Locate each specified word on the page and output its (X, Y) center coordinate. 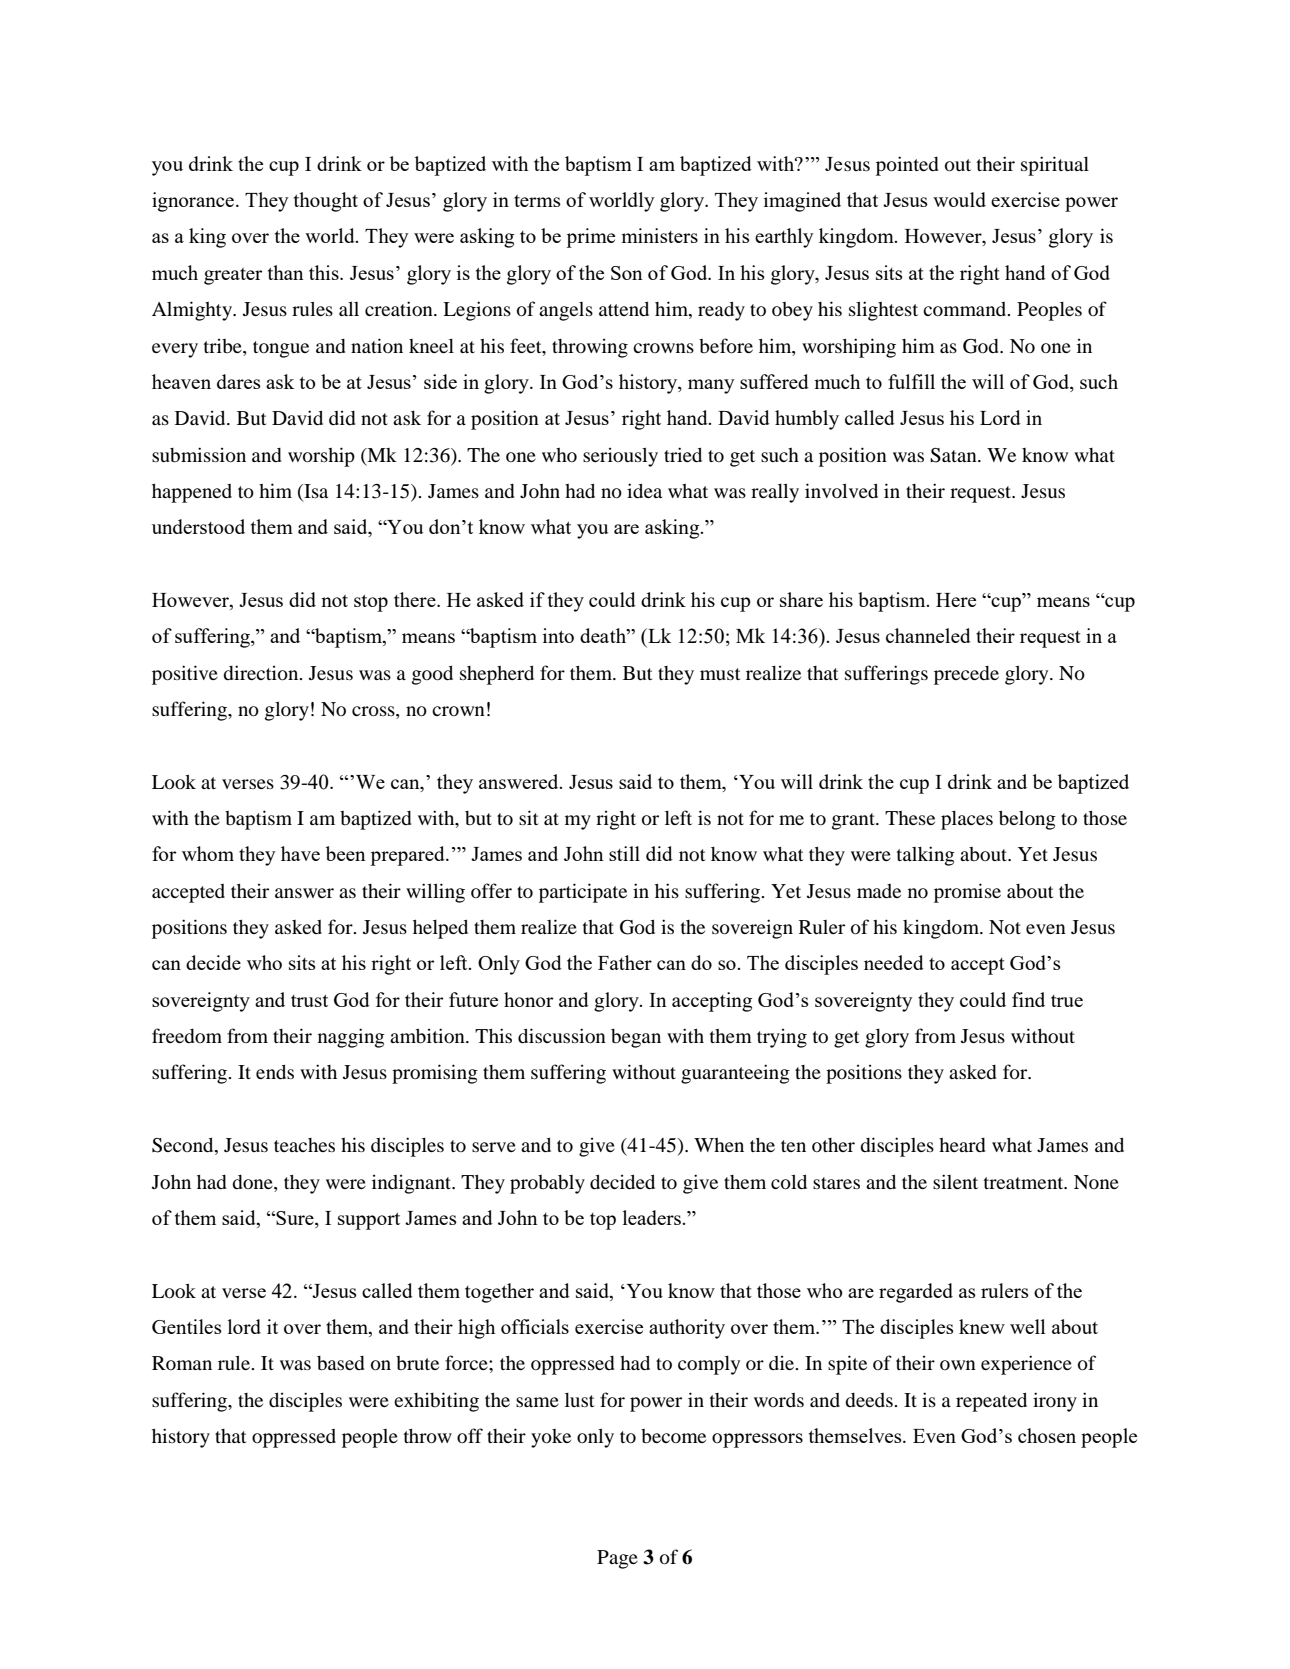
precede (966, 675)
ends (275, 1071)
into (558, 635)
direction (262, 673)
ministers (659, 235)
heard (962, 1145)
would (959, 199)
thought (326, 202)
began (636, 1038)
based (341, 1363)
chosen (1047, 1435)
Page (617, 1559)
